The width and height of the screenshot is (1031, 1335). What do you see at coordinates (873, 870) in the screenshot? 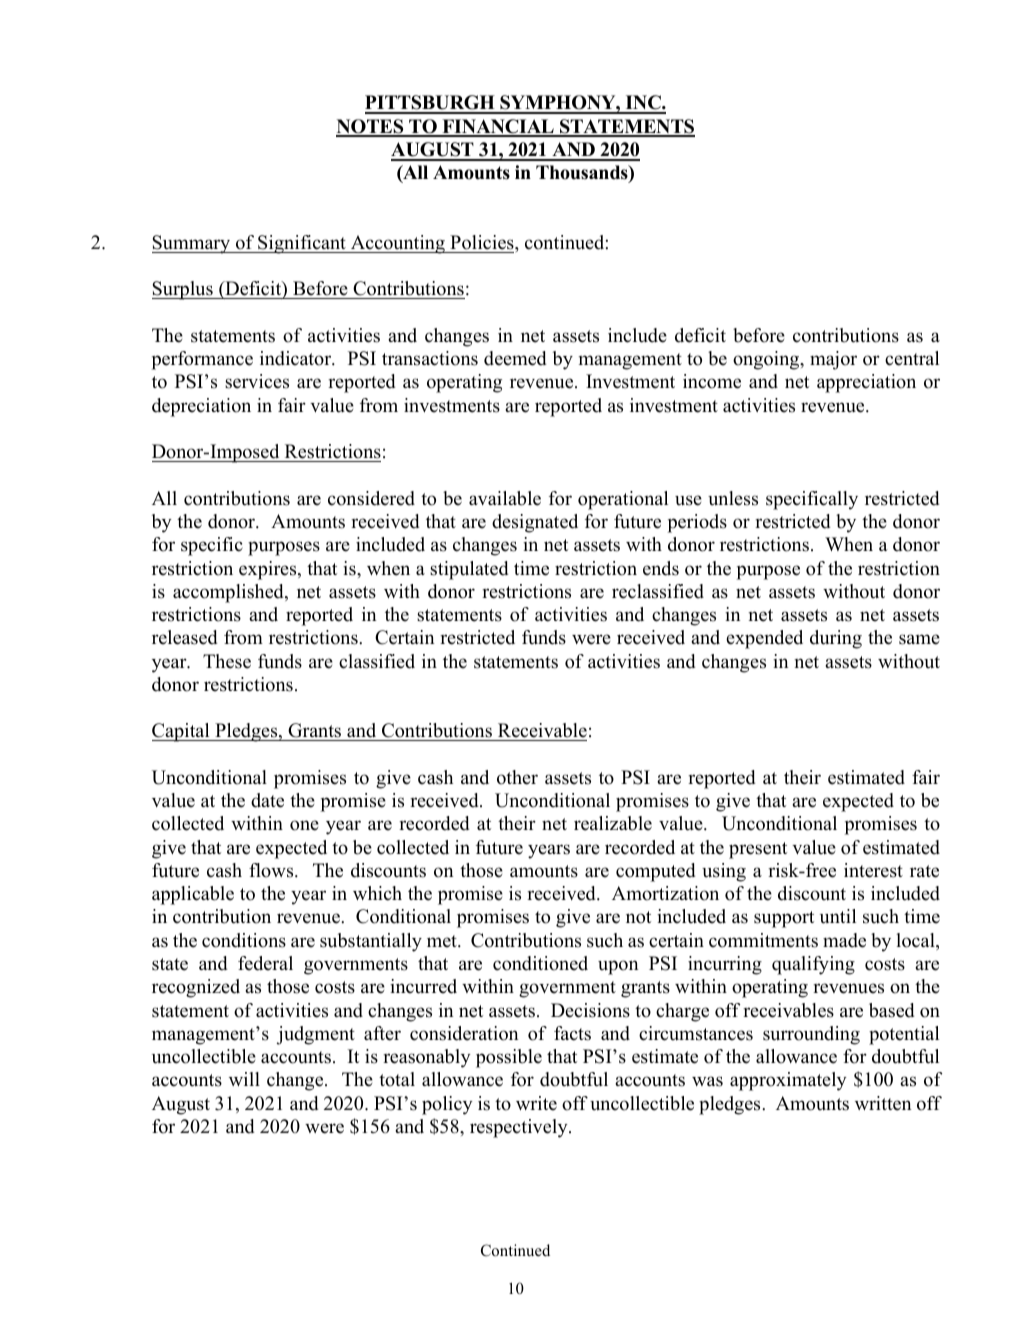
I see `interest` at bounding box center [873, 870].
